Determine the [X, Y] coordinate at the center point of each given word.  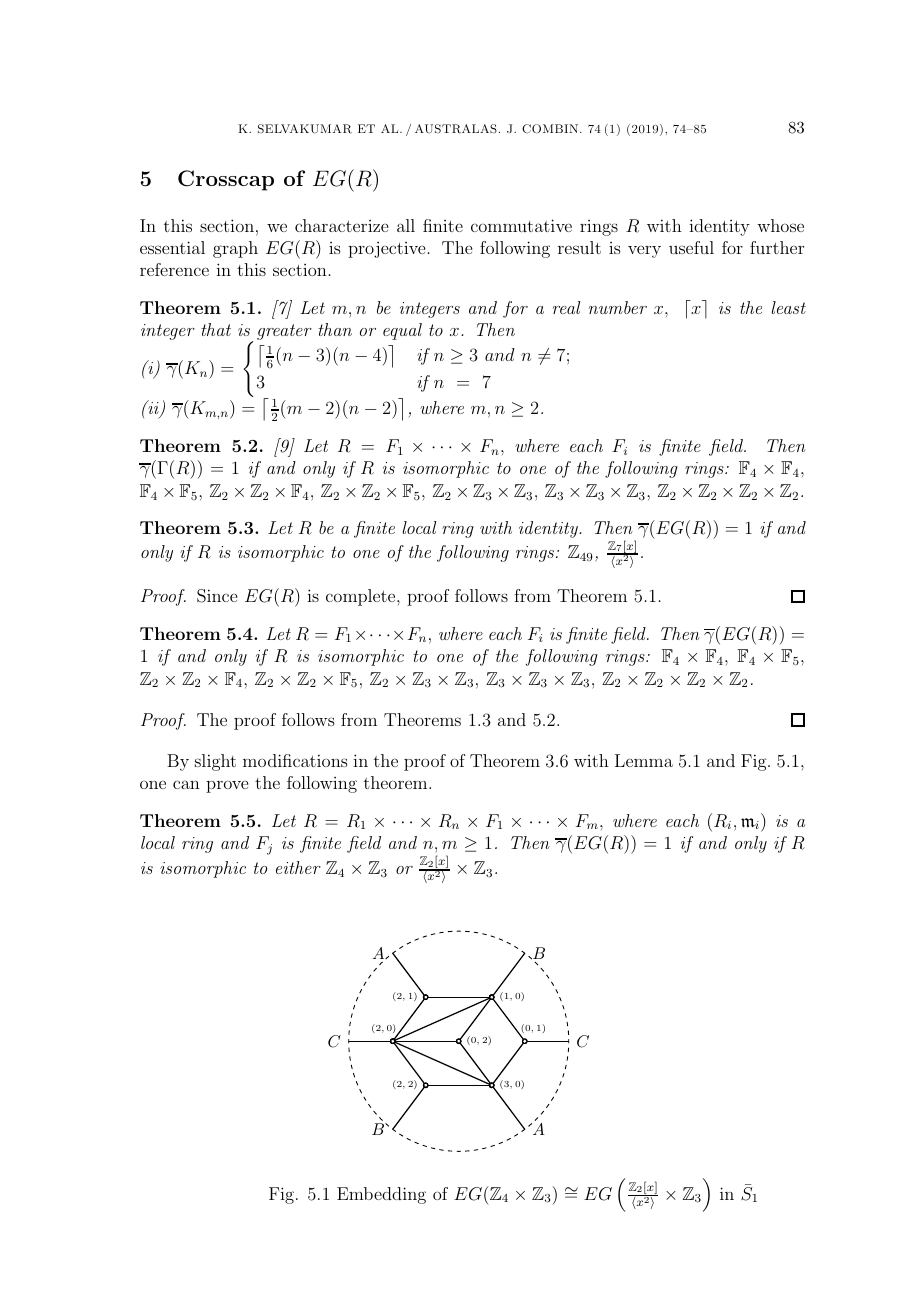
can [186, 784]
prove [227, 786]
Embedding [381, 1195]
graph [235, 249]
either [298, 867]
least [788, 307]
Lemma [644, 760]
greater [284, 332]
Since [217, 596]
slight [215, 762]
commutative [521, 225]
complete [362, 597]
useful [691, 247]
